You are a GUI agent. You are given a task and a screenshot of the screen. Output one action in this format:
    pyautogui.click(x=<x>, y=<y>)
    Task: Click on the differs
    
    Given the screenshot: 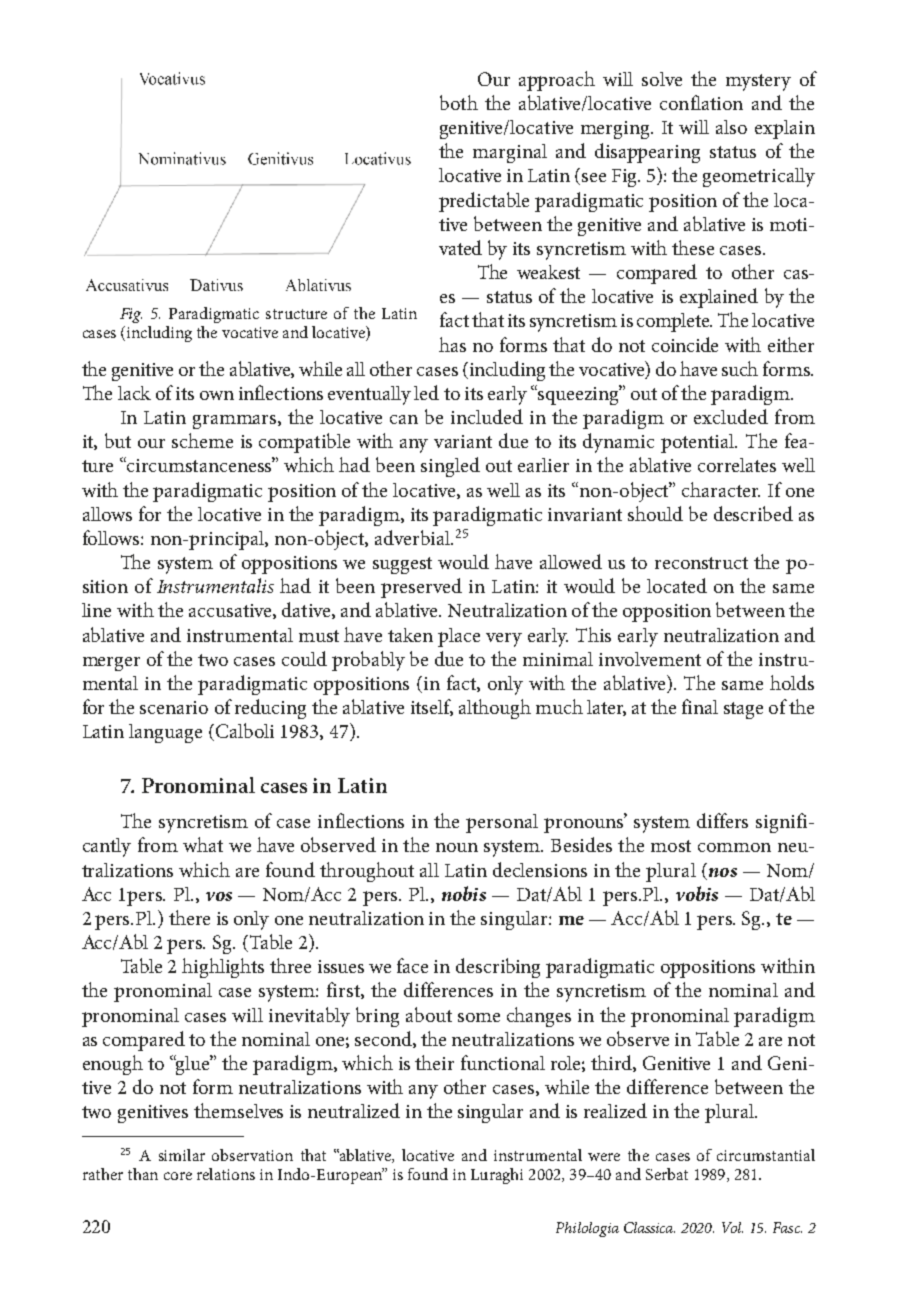 What is the action you would take?
    pyautogui.click(x=722, y=820)
